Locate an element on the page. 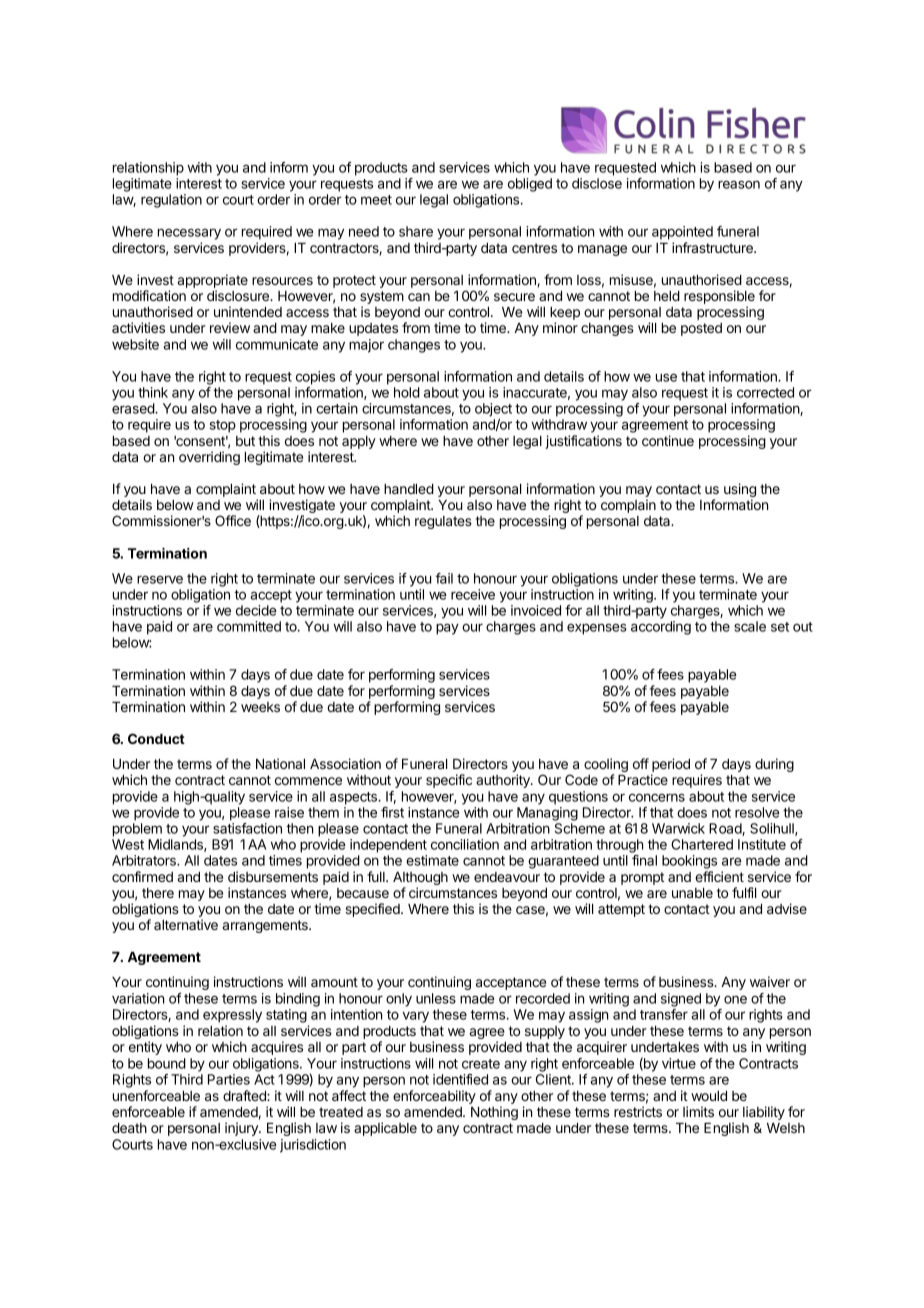  conciliation is located at coordinates (465, 844).
